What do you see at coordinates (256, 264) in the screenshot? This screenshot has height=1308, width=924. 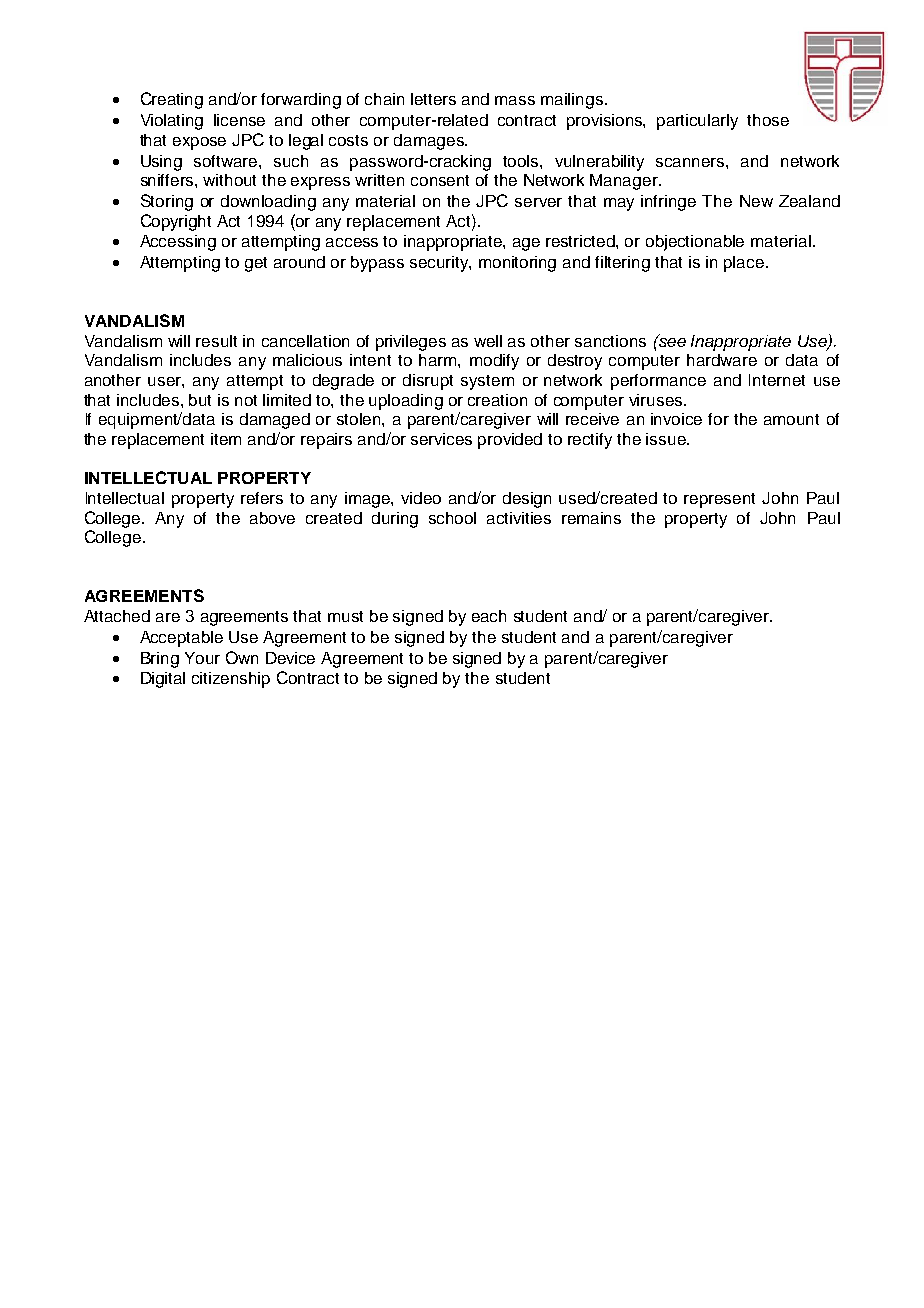 I see `get` at bounding box center [256, 264].
